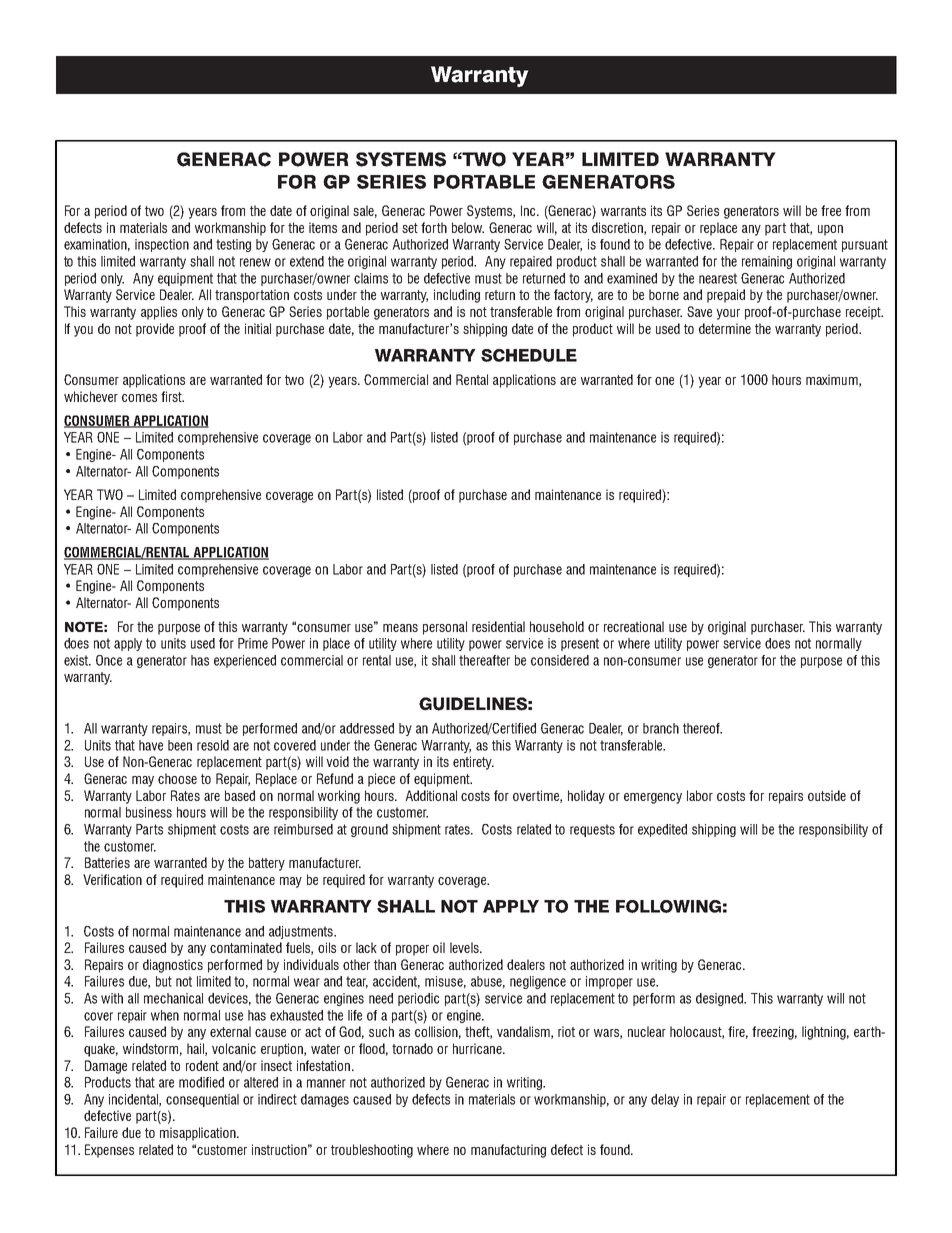  I want to click on choose, so click(177, 778).
